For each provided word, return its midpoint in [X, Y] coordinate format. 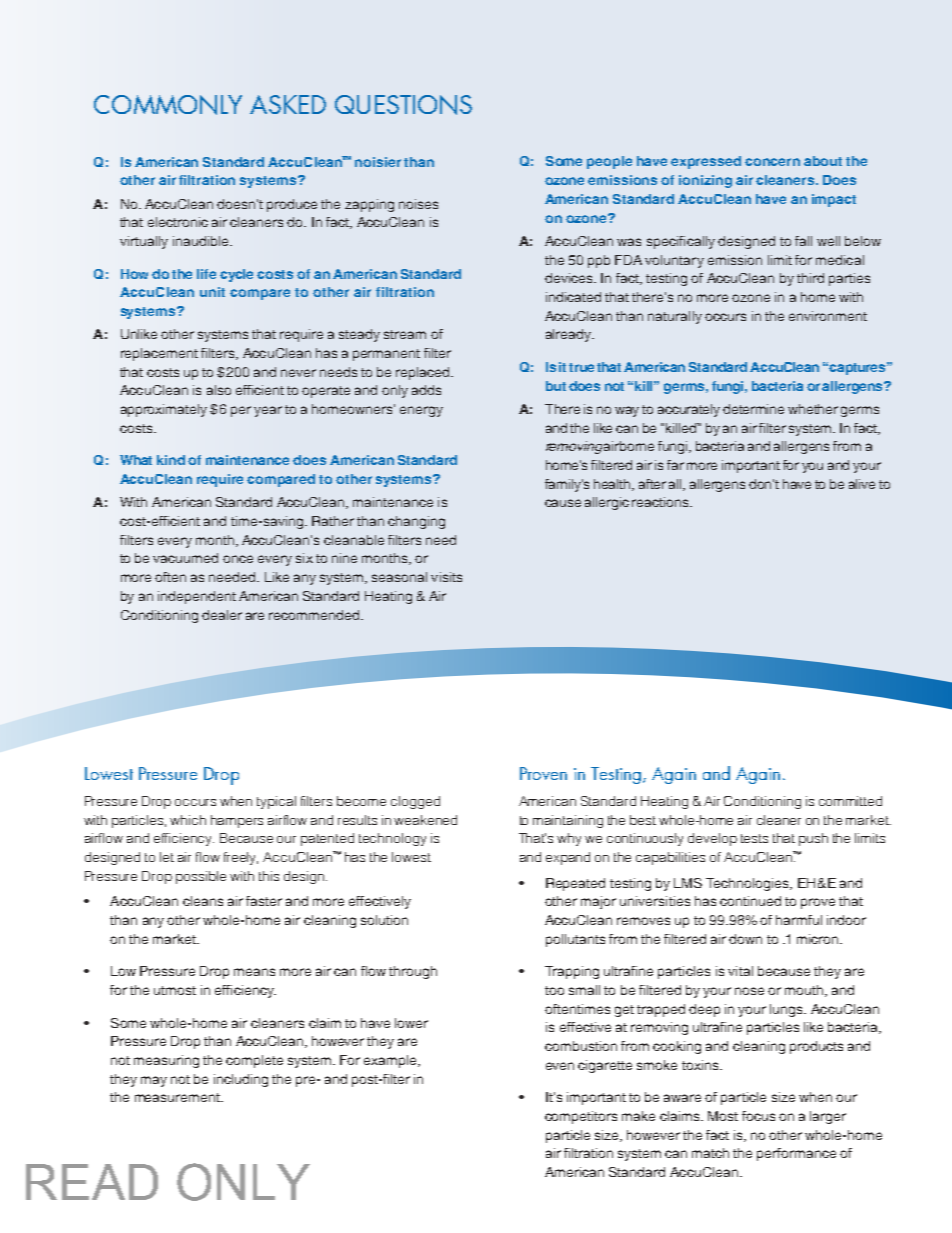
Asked [288, 104]
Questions [403, 105]
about [823, 161]
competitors [581, 1117]
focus [758, 1116]
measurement [178, 1097]
